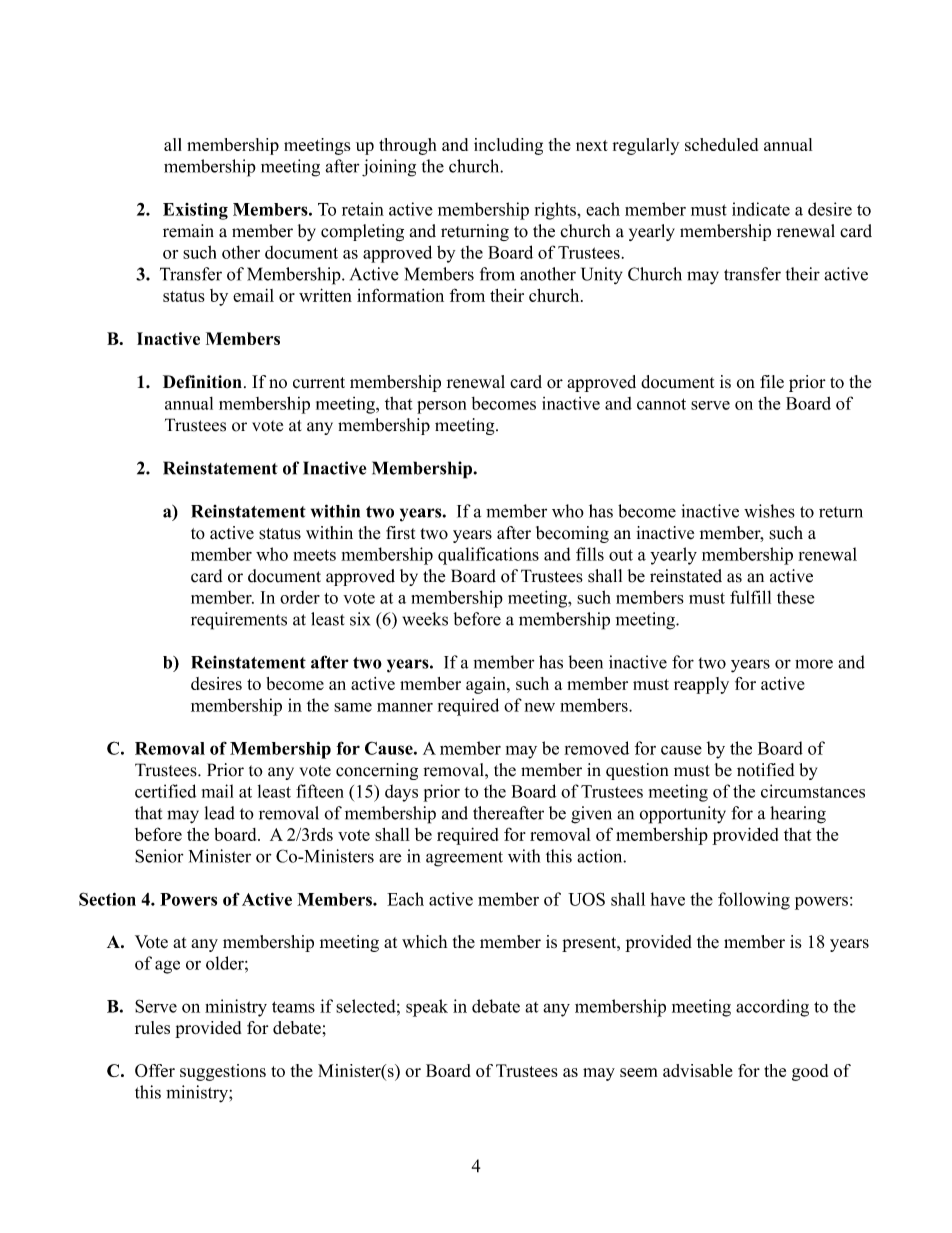 This screenshot has height=1233, width=952. I want to click on rules, so click(152, 1027).
